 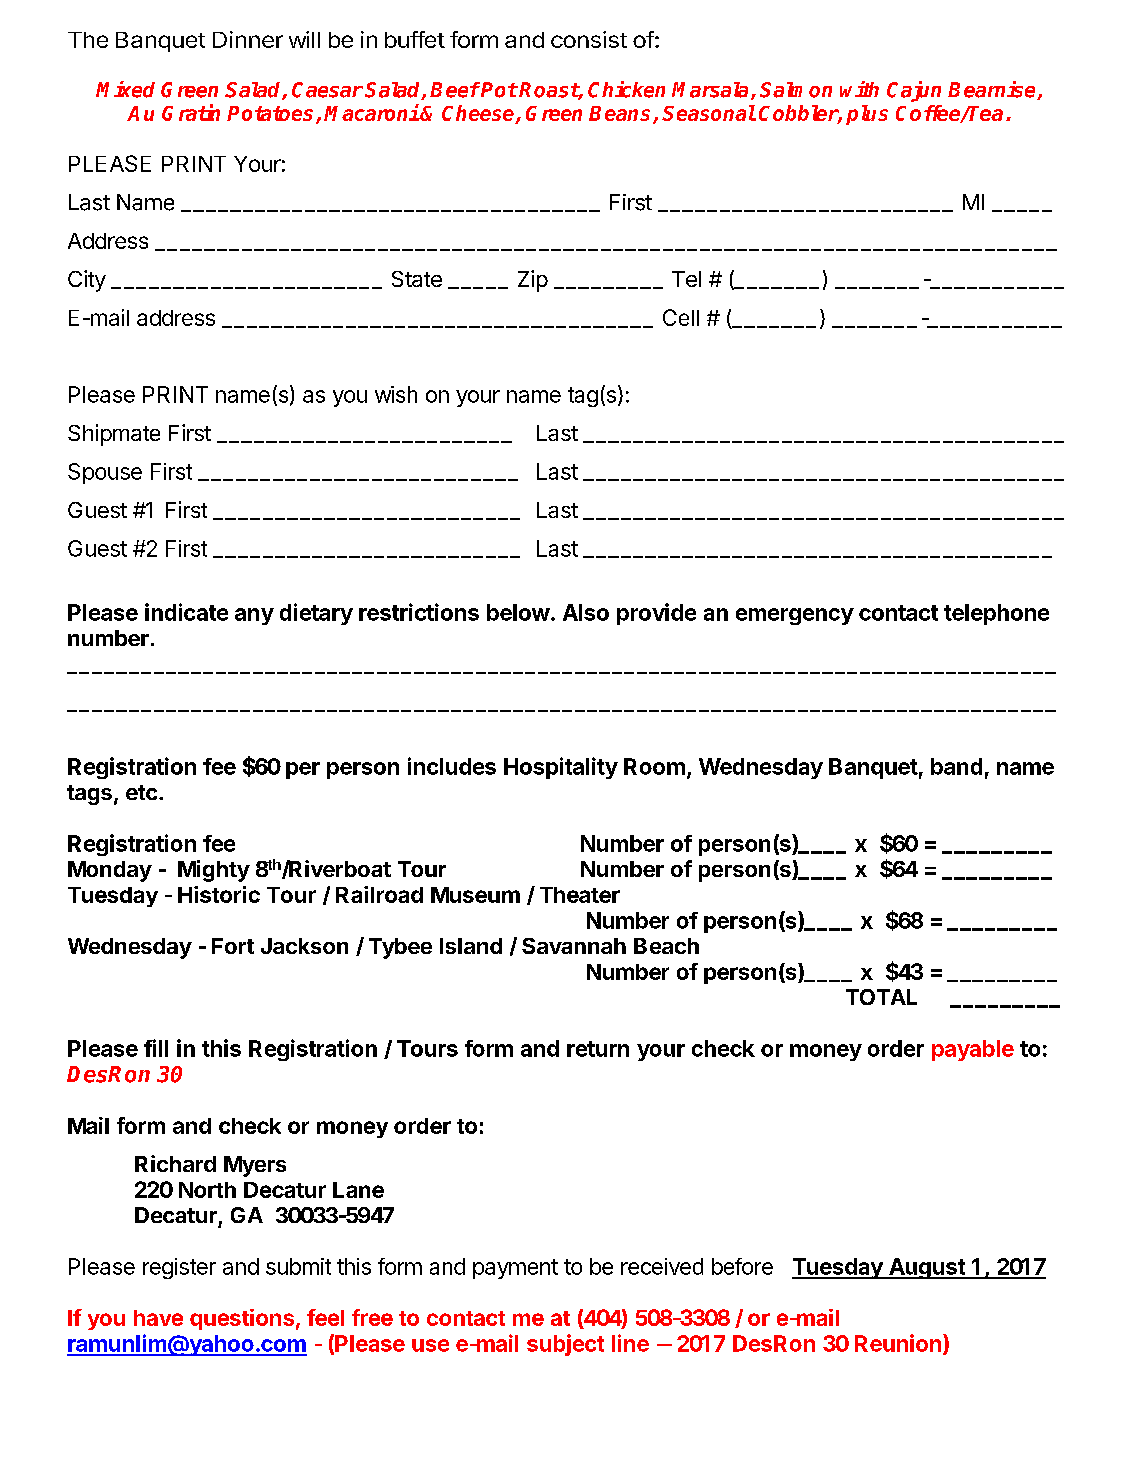 I want to click on band, so click(x=956, y=766).
